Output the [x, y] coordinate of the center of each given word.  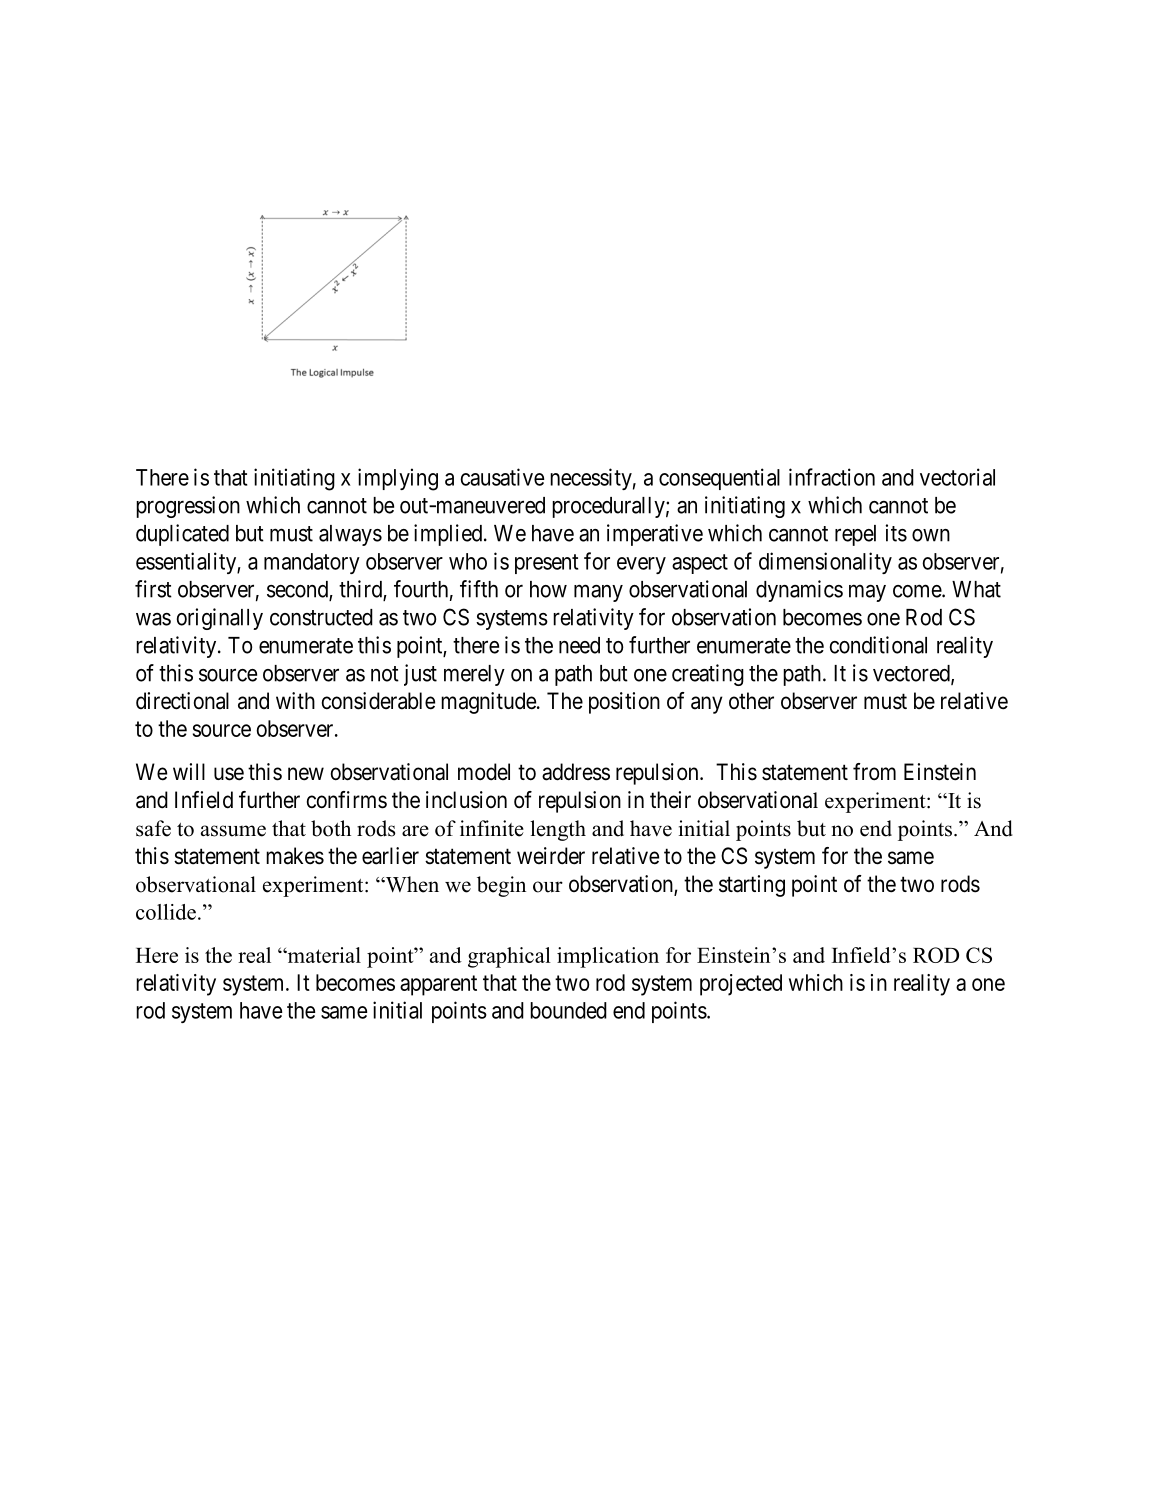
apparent [438, 985]
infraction [832, 477]
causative [502, 477]
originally [220, 619]
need [579, 645]
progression [188, 507]
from [874, 772]
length [558, 830]
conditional [878, 645]
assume [233, 831]
